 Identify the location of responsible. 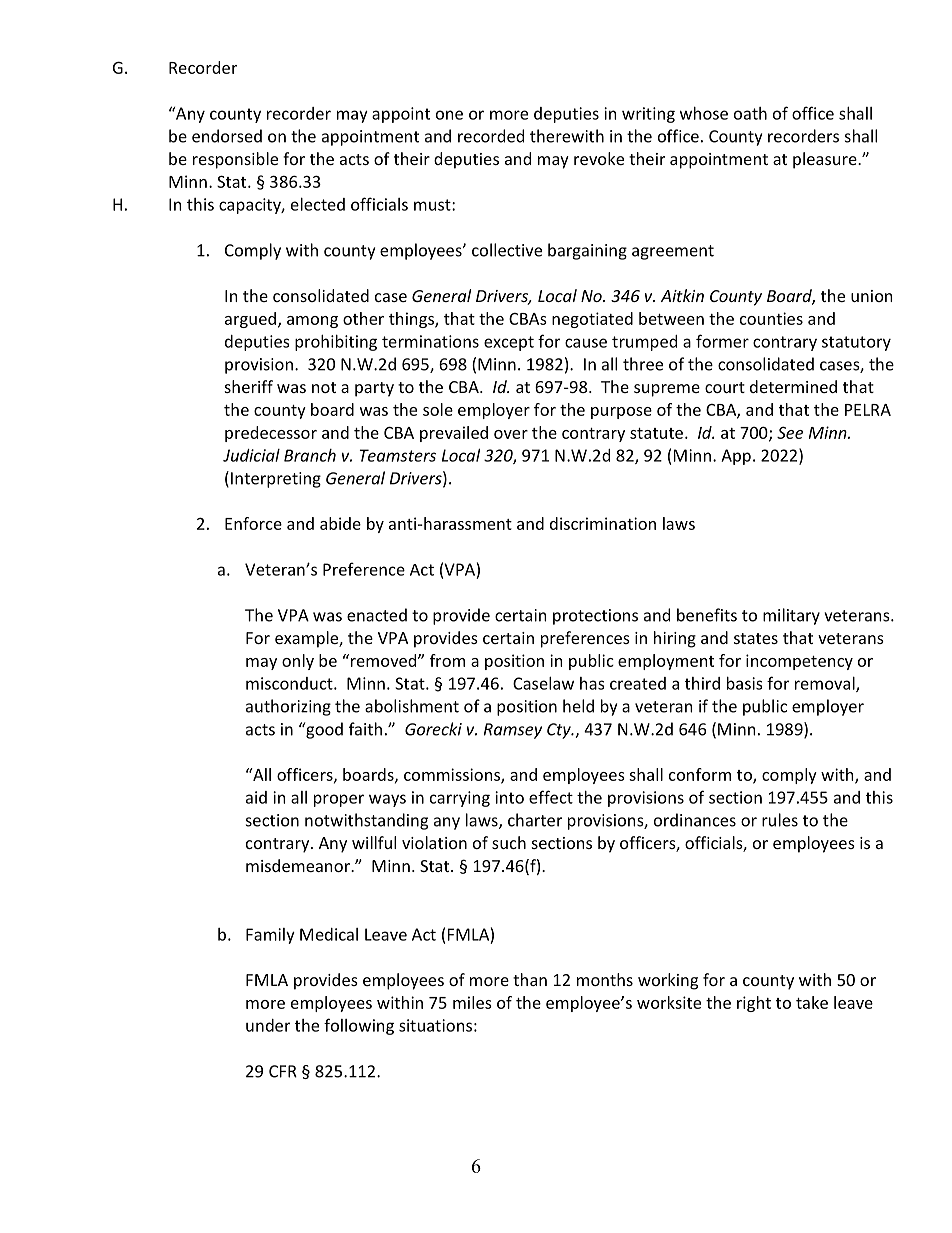
(235, 160).
